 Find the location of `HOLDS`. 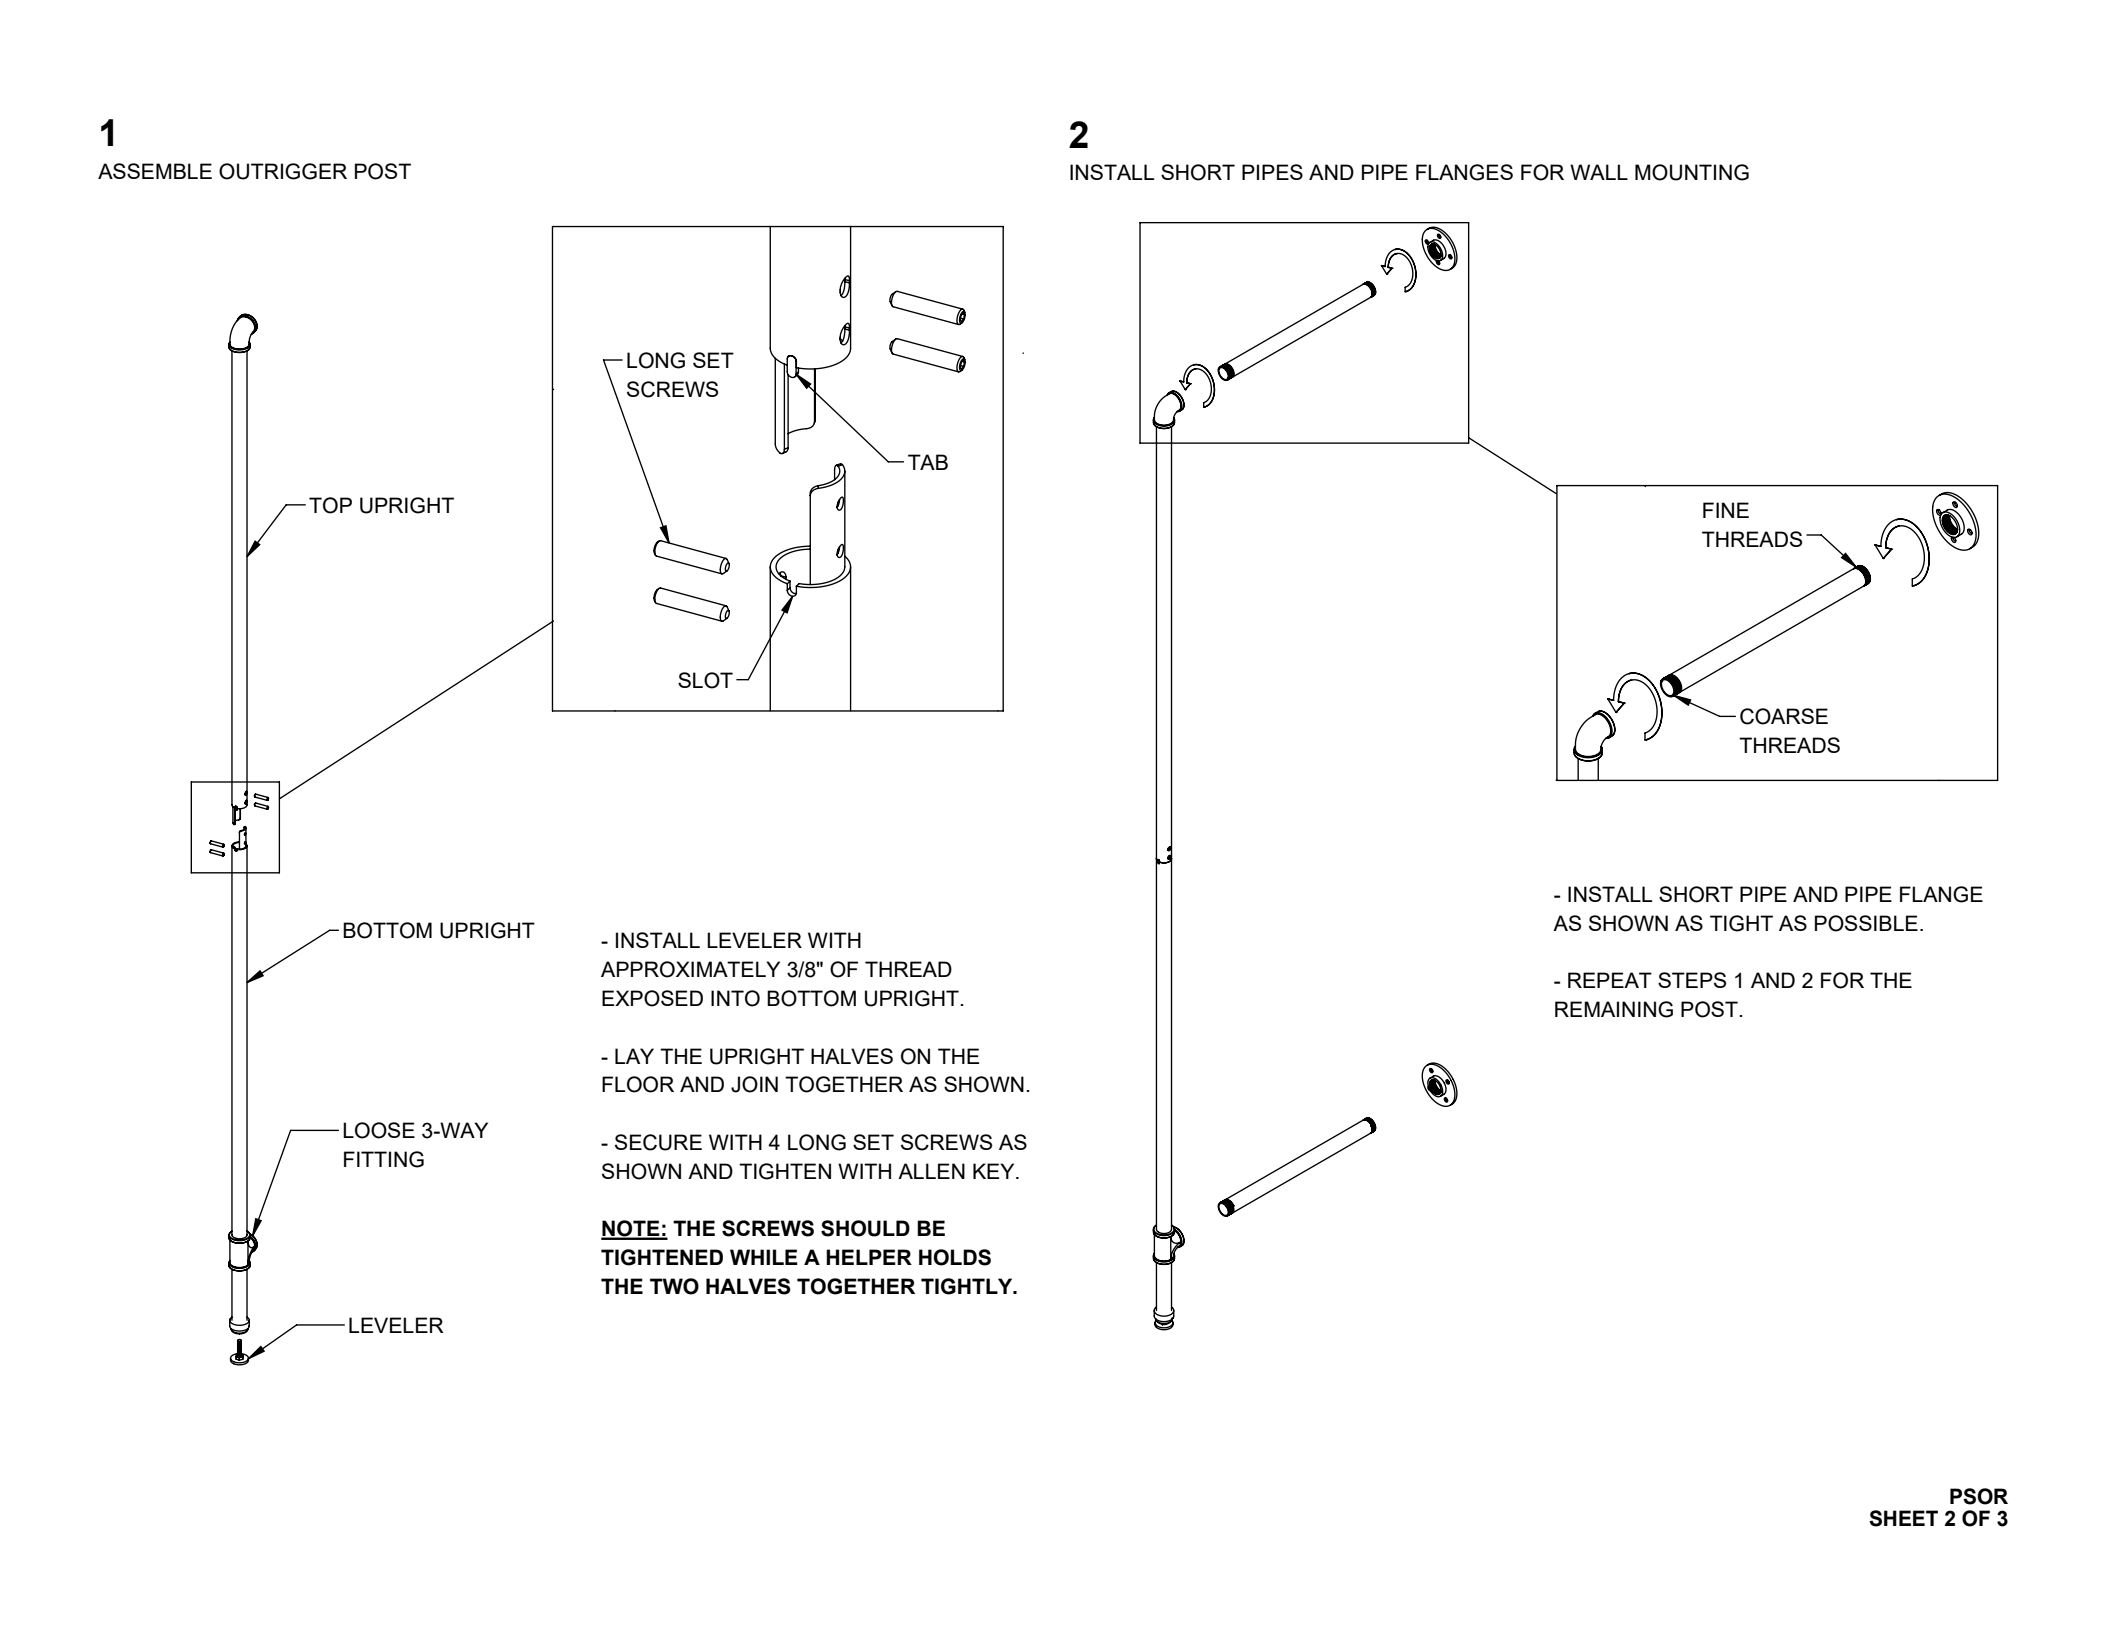

HOLDS is located at coordinates (955, 1257).
